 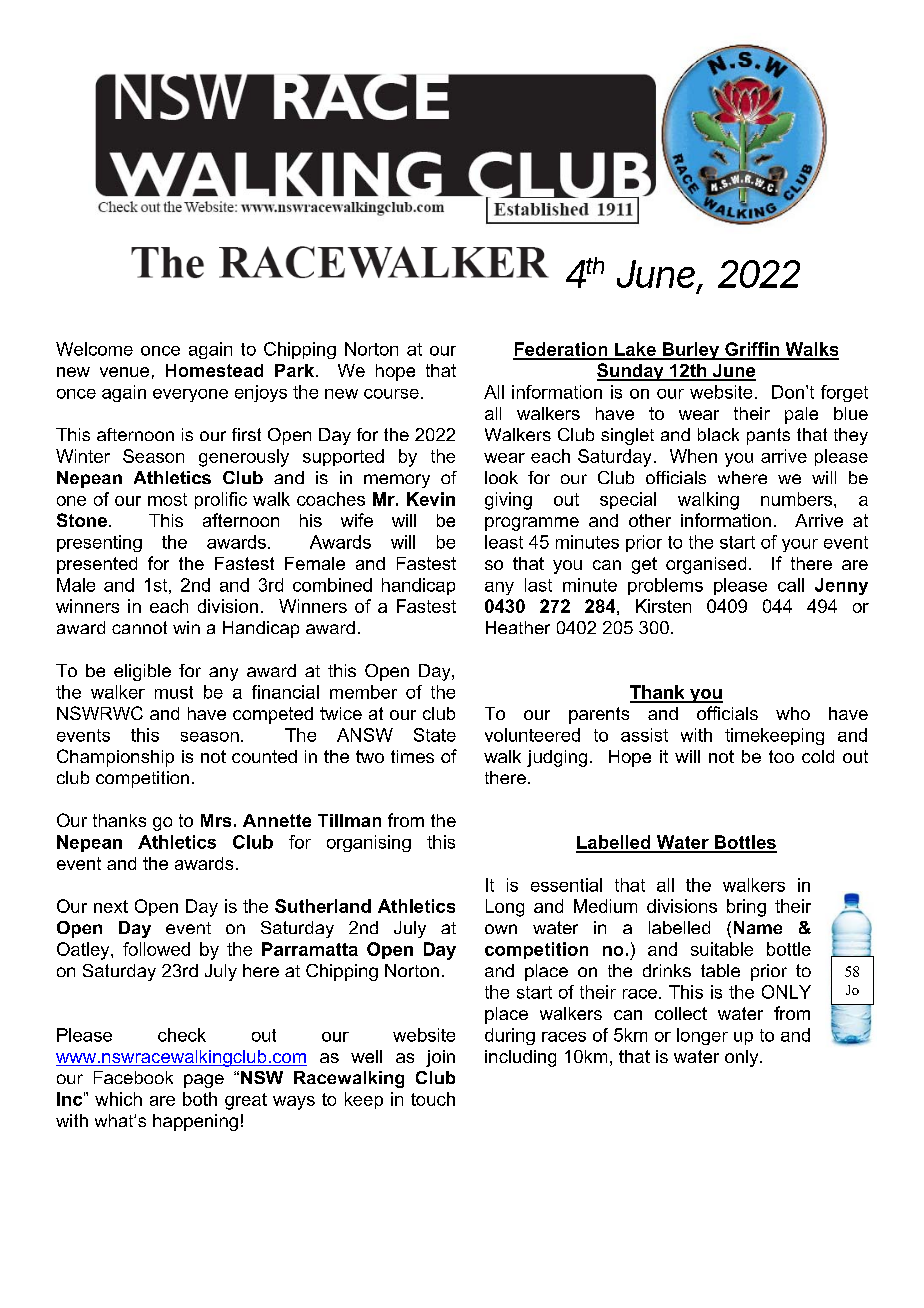 I want to click on Name, so click(x=758, y=927).
